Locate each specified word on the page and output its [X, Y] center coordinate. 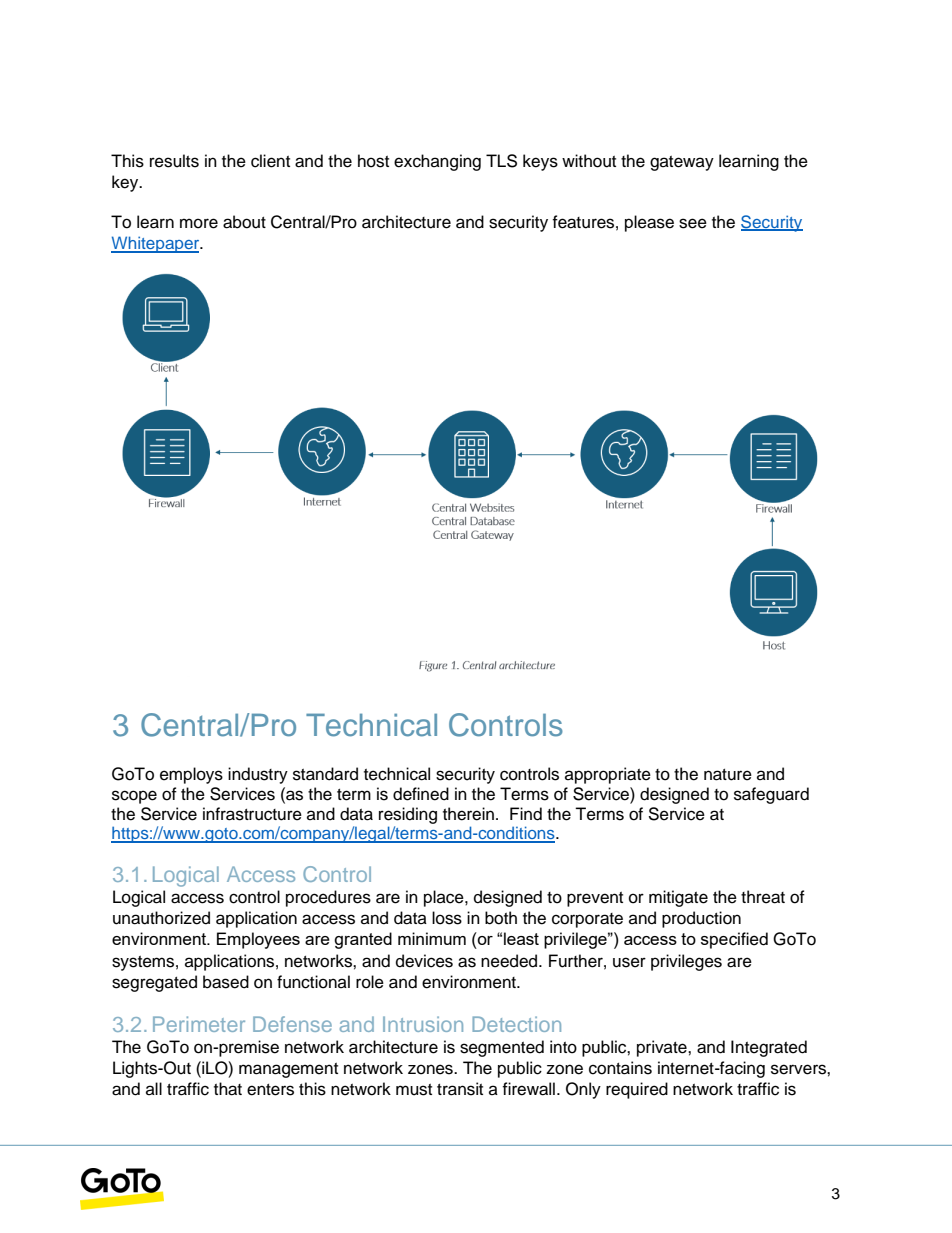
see [693, 223]
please [649, 223]
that [228, 1089]
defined [421, 794]
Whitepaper [156, 244]
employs [191, 775]
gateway [682, 163]
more [199, 223]
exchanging [437, 162]
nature [728, 775]
